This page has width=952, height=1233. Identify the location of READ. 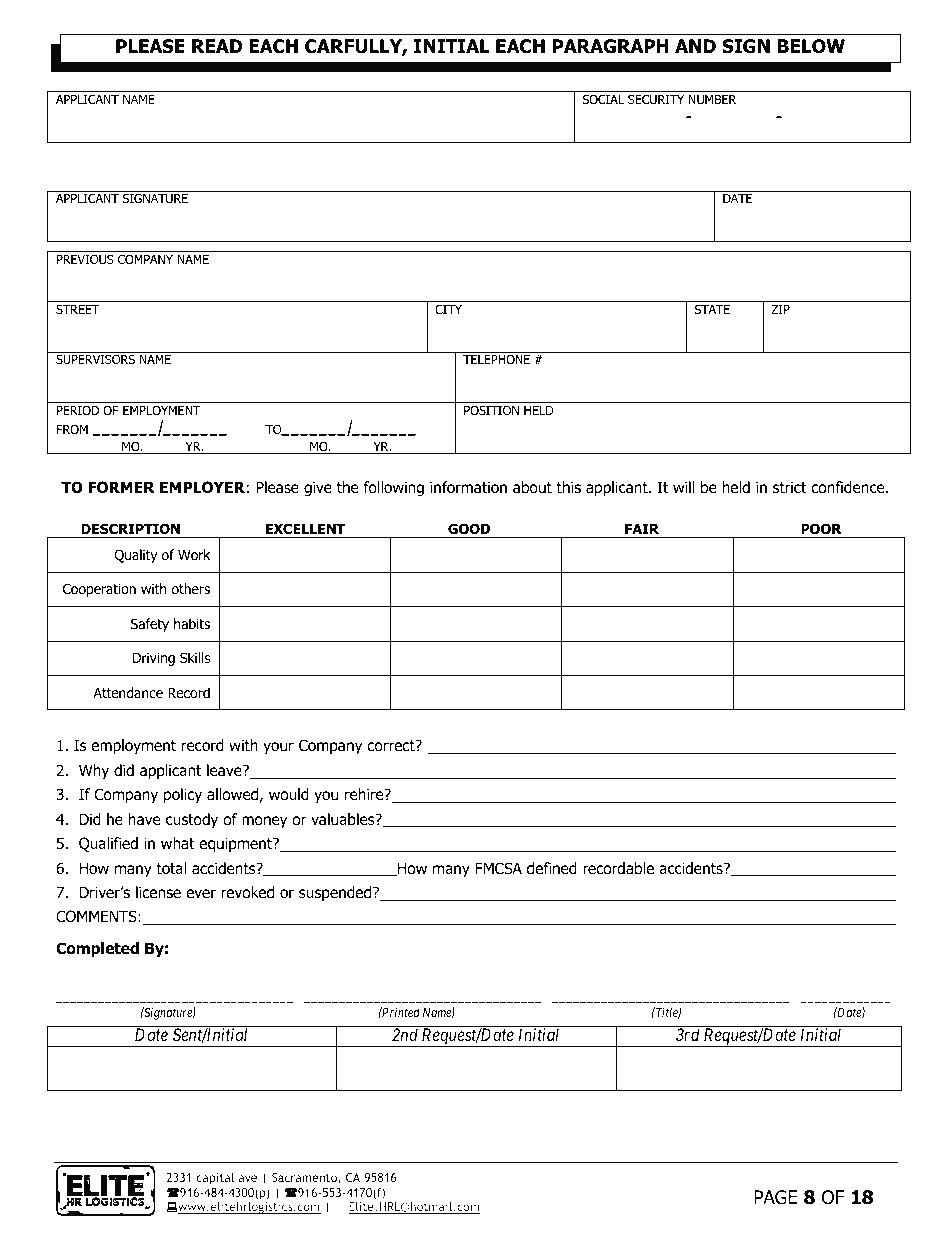
(217, 46).
